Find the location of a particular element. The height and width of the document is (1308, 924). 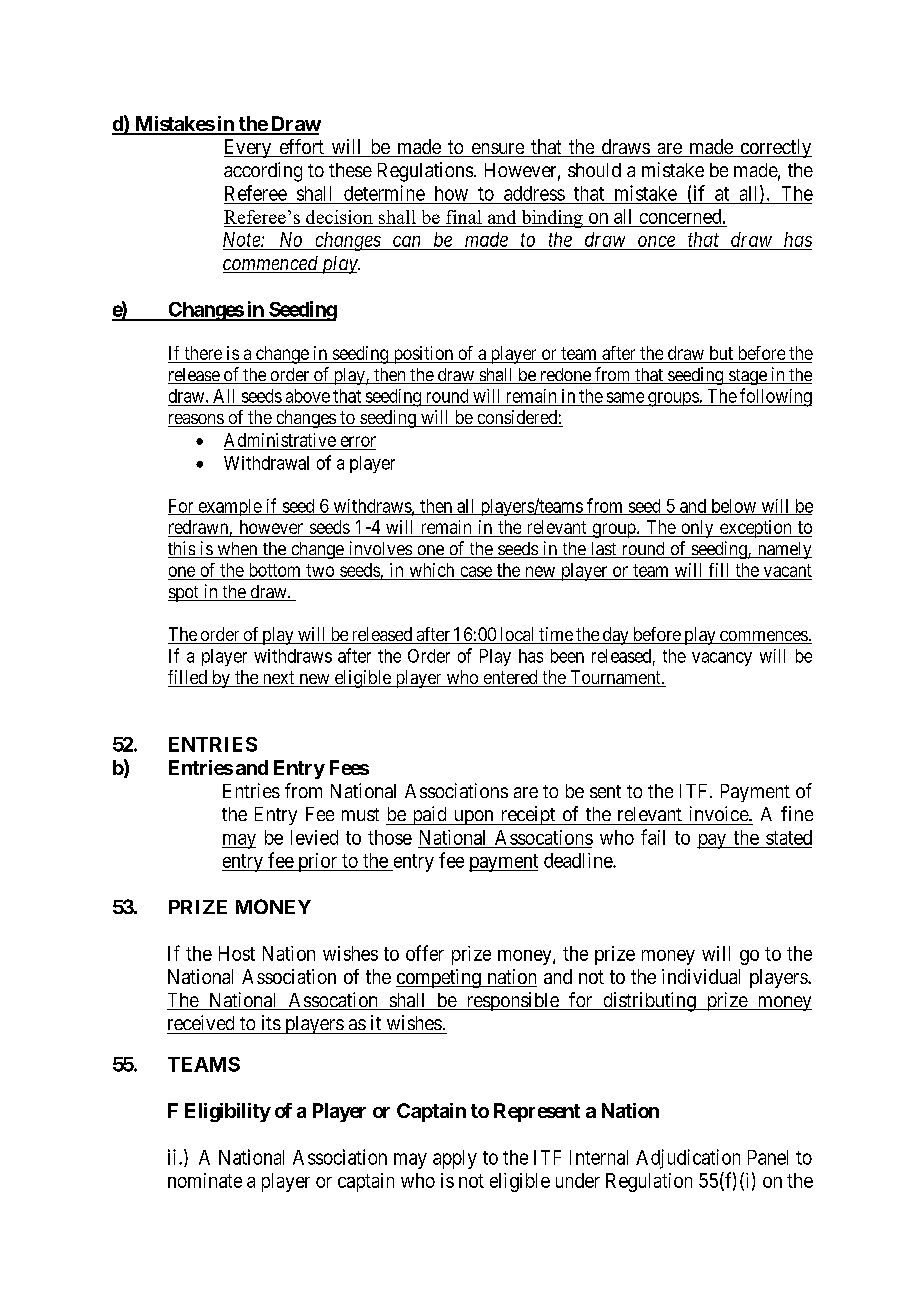

correctly is located at coordinates (775, 148).
